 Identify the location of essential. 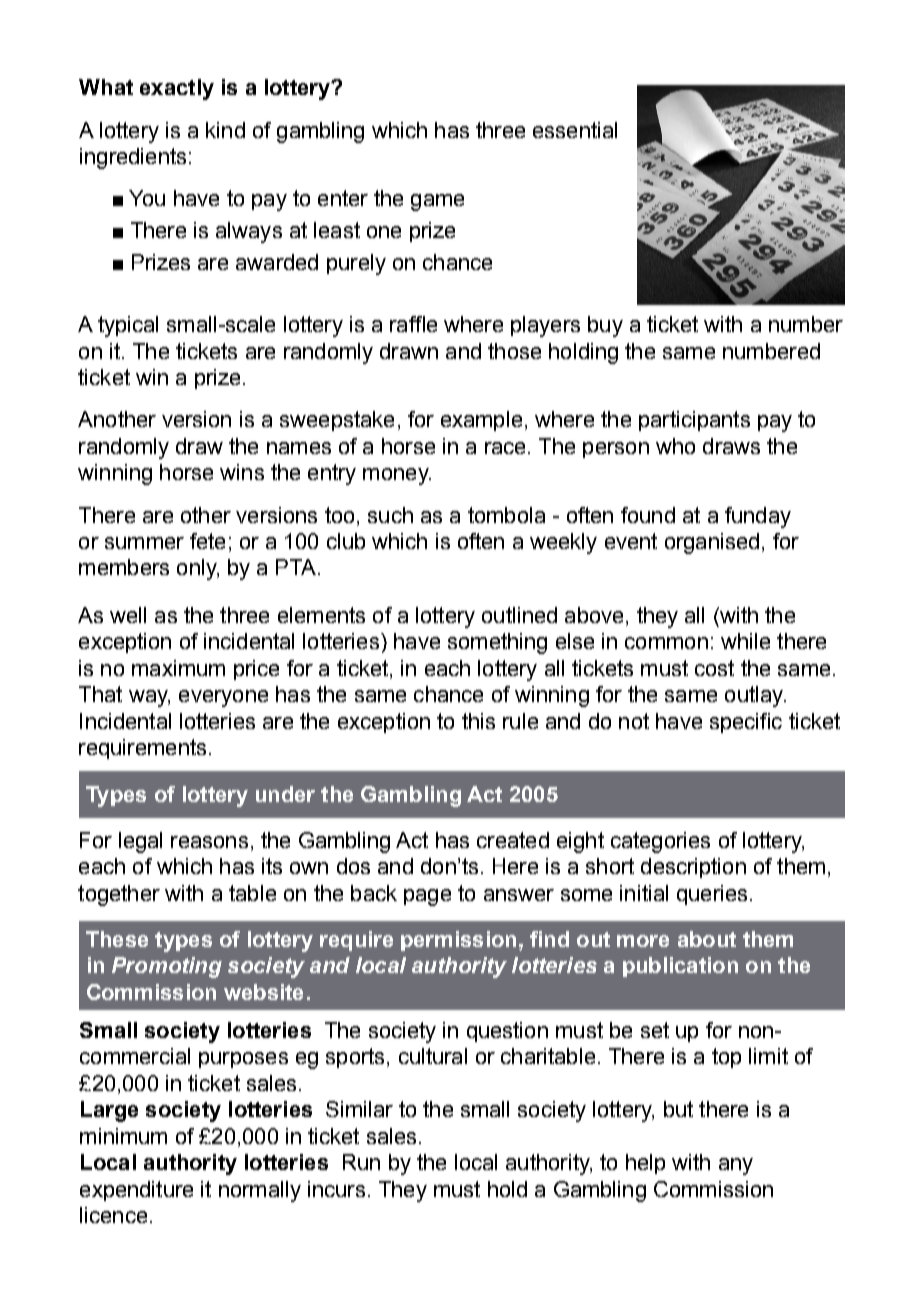
(575, 130).
